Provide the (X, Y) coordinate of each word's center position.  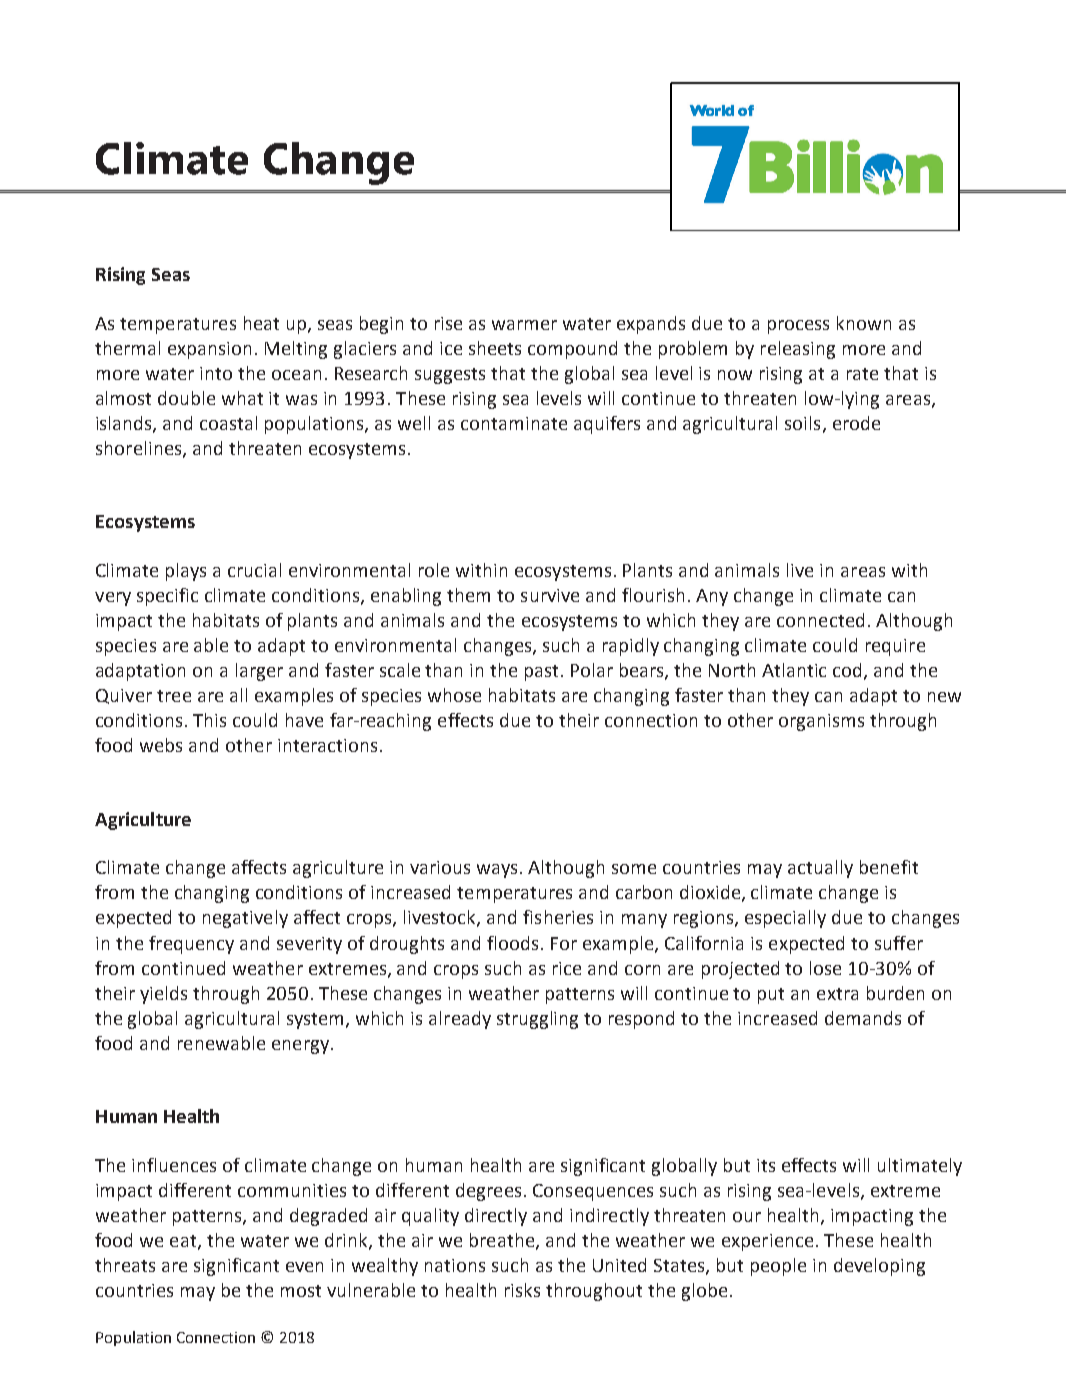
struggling (537, 1020)
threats (125, 1265)
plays (186, 572)
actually (820, 869)
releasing (798, 350)
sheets (495, 348)
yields (163, 995)
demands (863, 1018)
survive (550, 595)
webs (161, 745)
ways (499, 871)
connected (820, 620)
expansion (209, 350)
